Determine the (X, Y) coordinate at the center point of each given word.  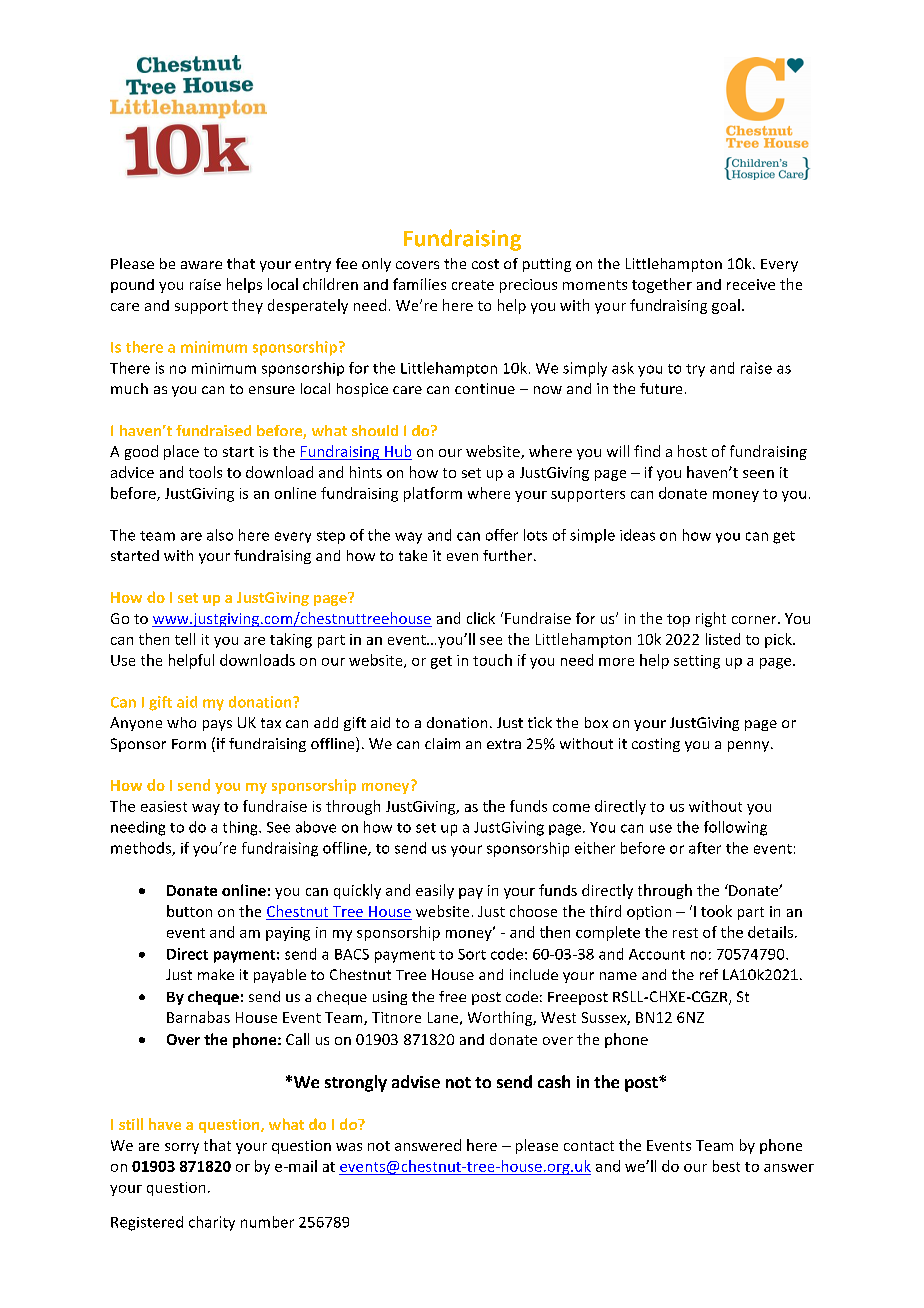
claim (442, 743)
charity (212, 1223)
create (473, 285)
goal (726, 306)
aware (201, 265)
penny (750, 746)
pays (217, 725)
